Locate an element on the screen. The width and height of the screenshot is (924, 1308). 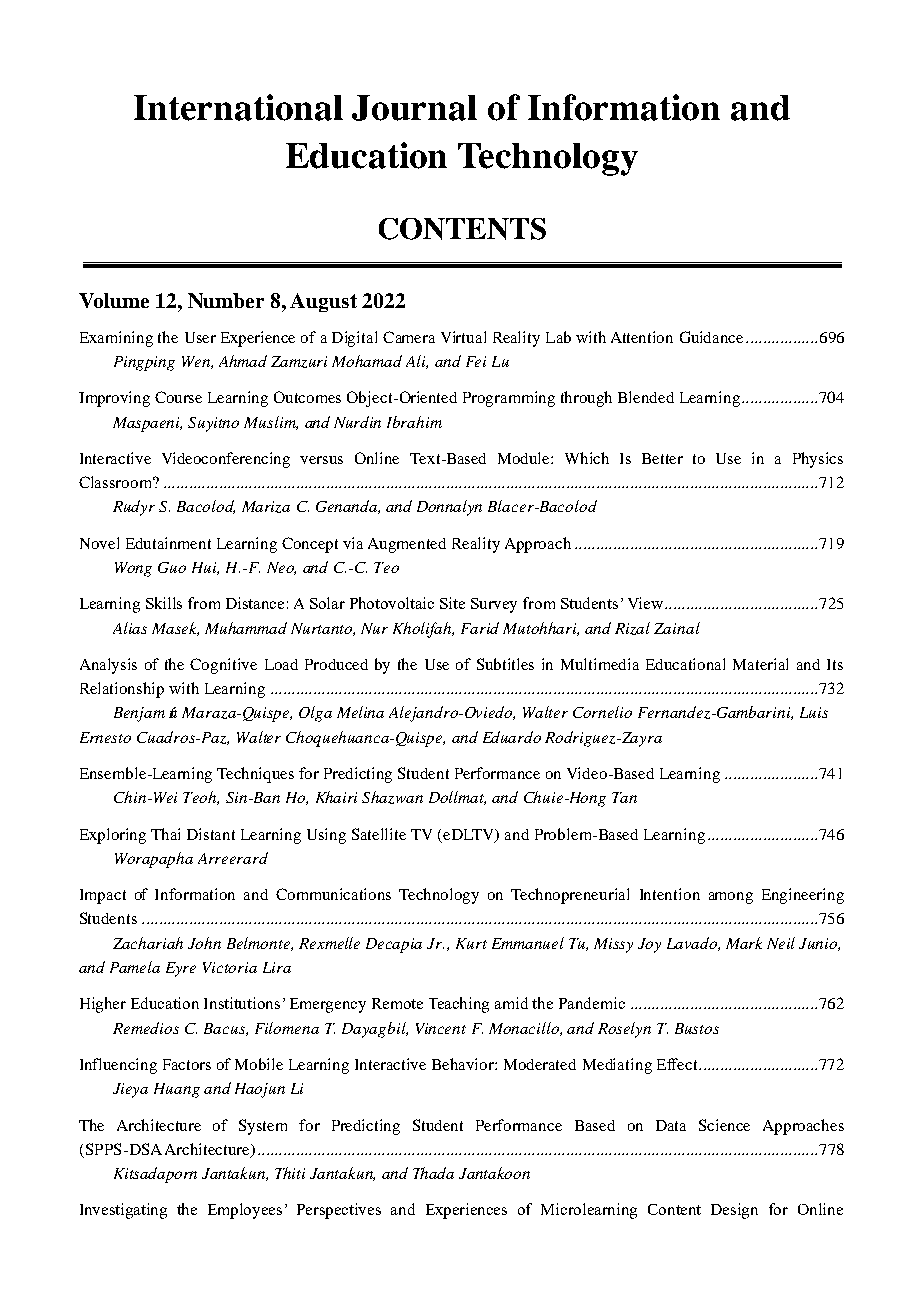
Guo is located at coordinates (172, 567).
